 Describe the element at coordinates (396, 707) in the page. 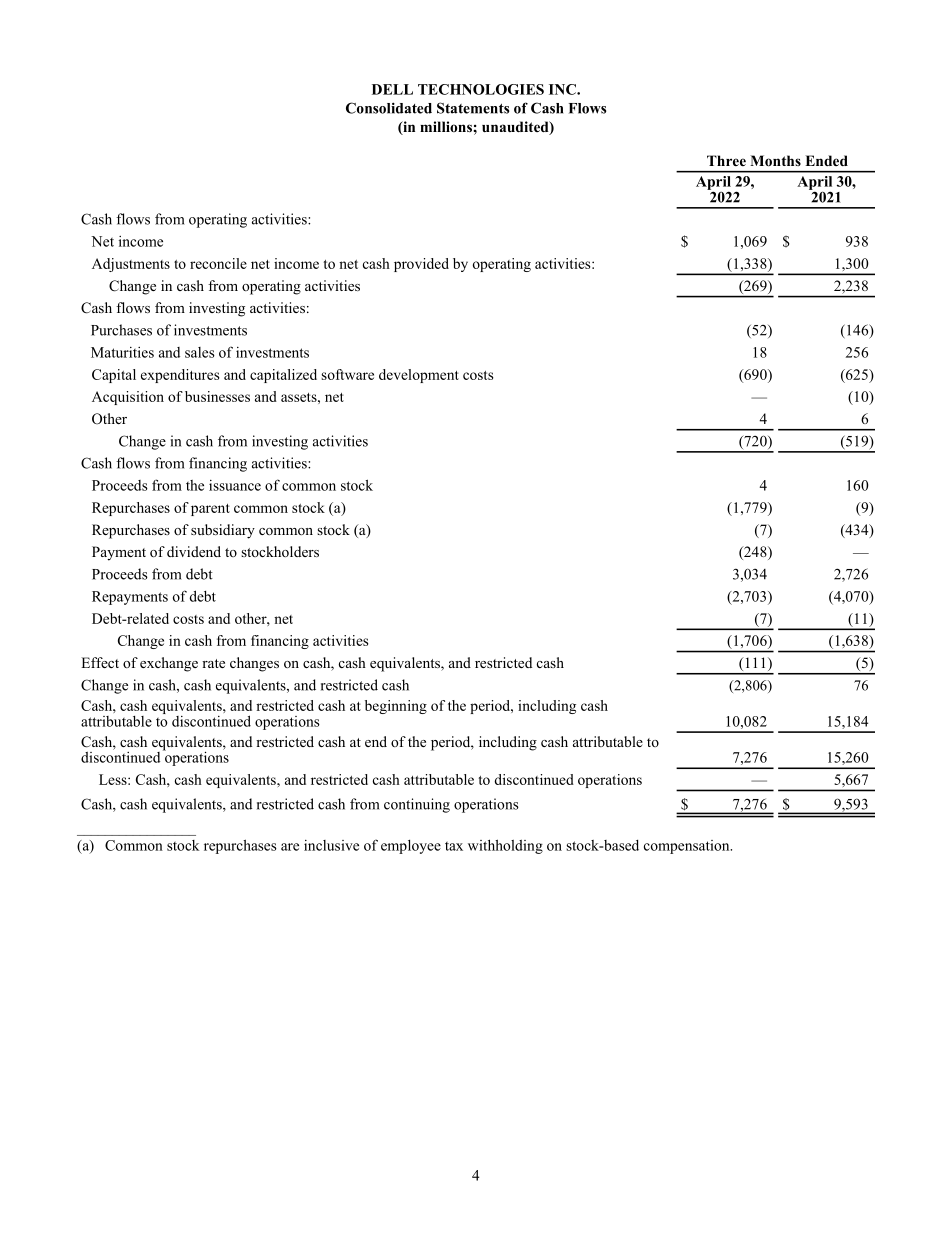

I see `beginning` at that location.
